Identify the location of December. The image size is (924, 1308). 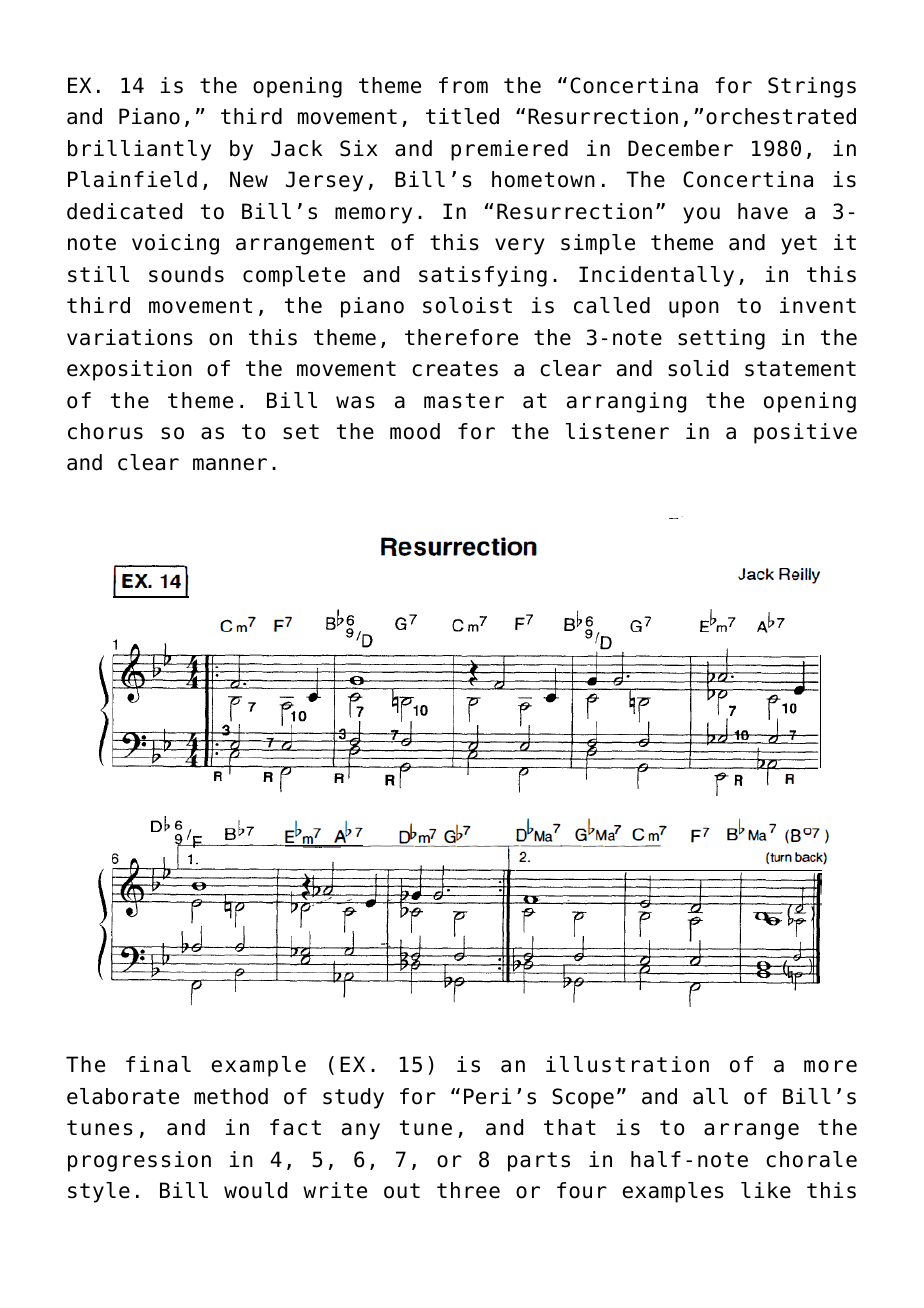
(680, 148).
